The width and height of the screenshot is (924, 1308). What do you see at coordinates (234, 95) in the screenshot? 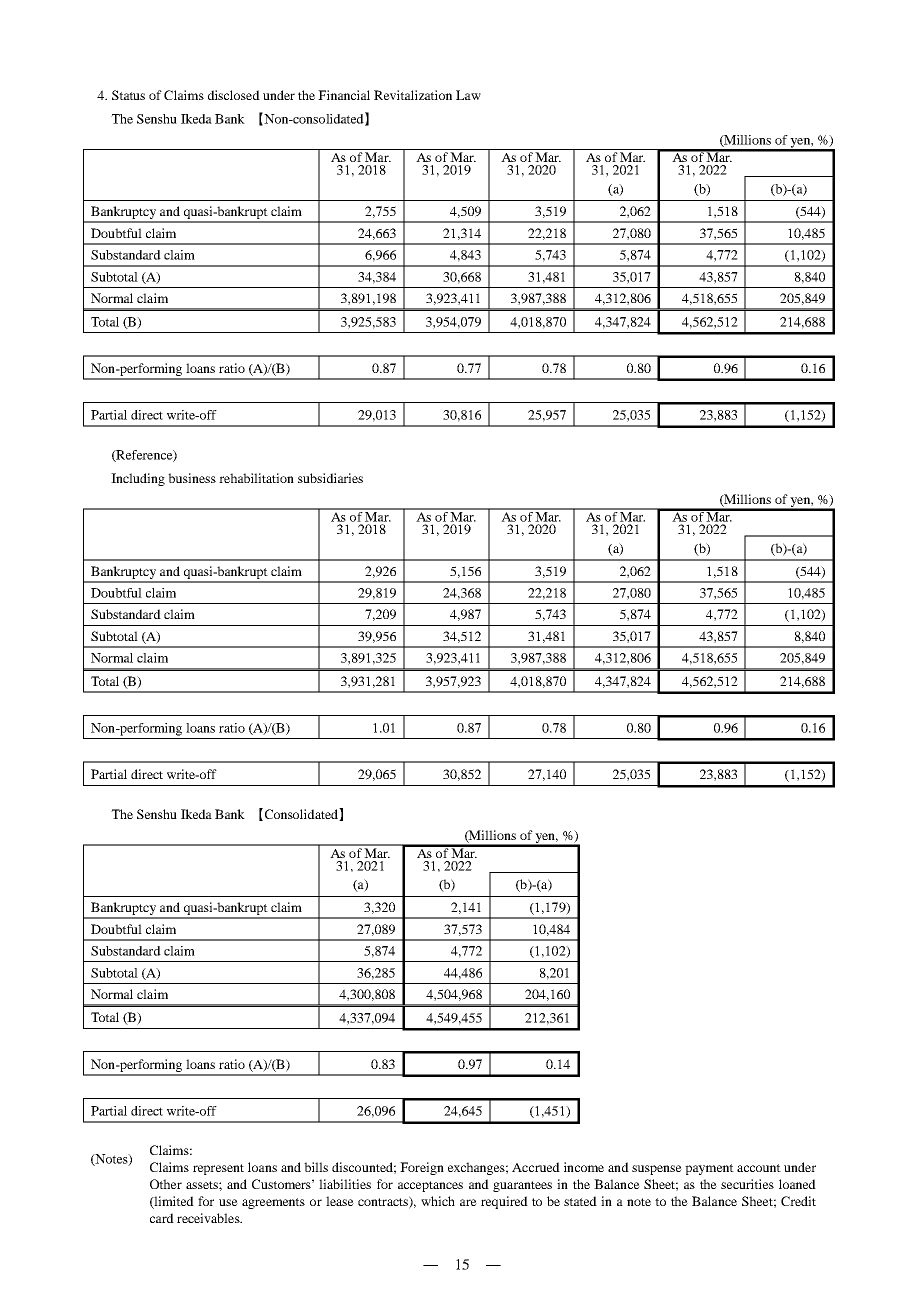
I see `disclosed` at bounding box center [234, 95].
